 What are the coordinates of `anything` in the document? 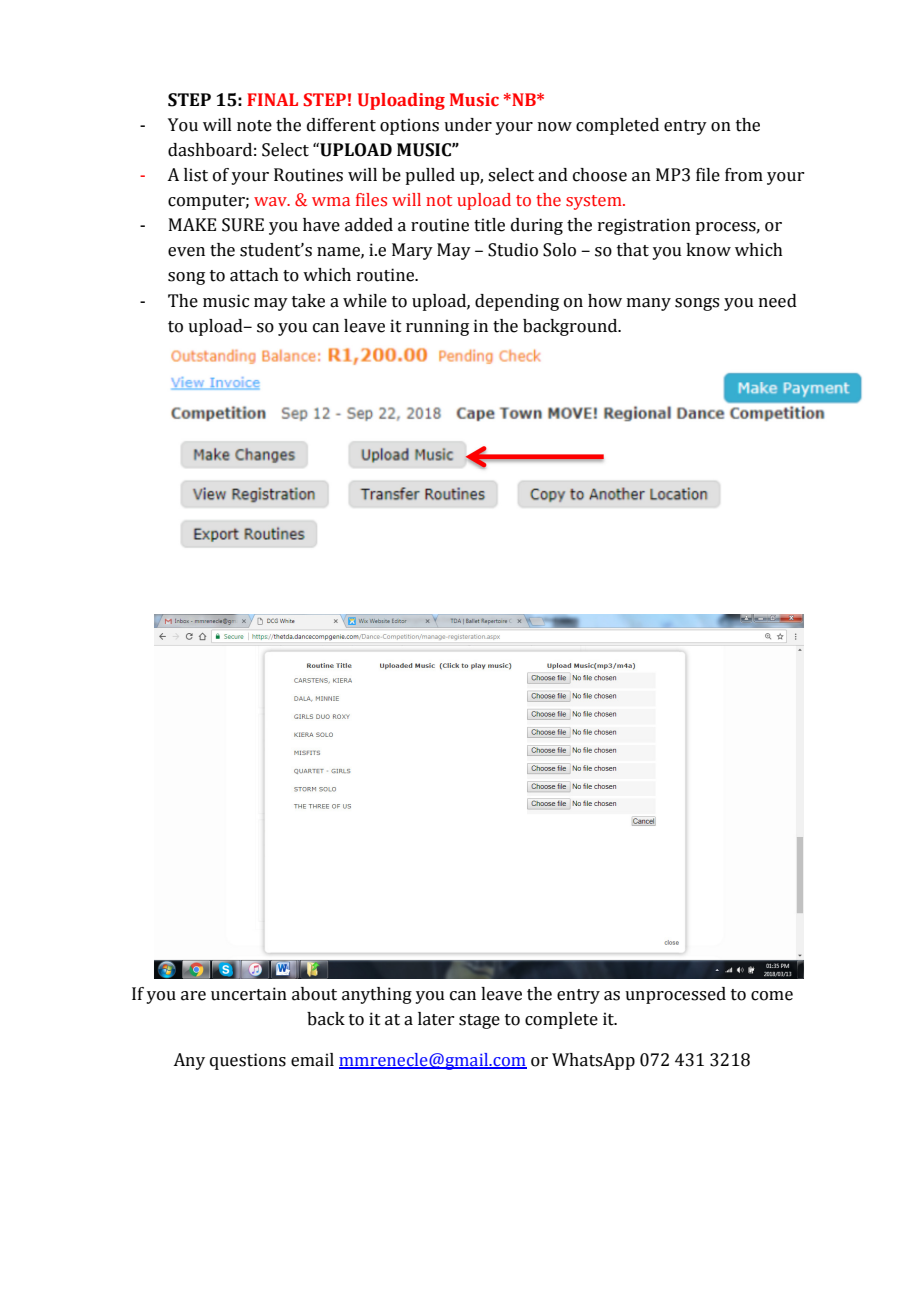 It's located at (377, 995).
